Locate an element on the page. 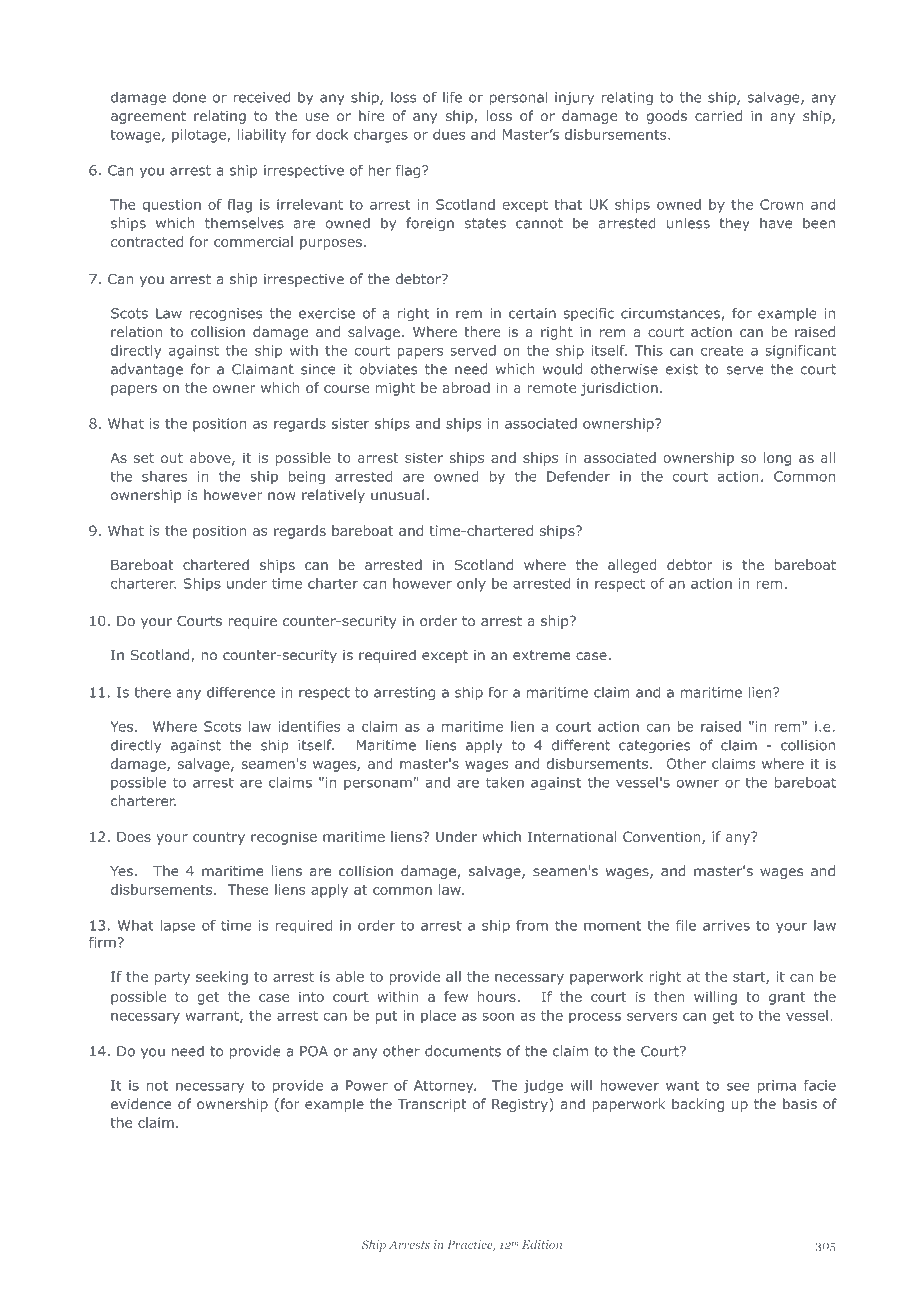 The height and width of the image is (1308, 924). carried is located at coordinates (718, 115).
